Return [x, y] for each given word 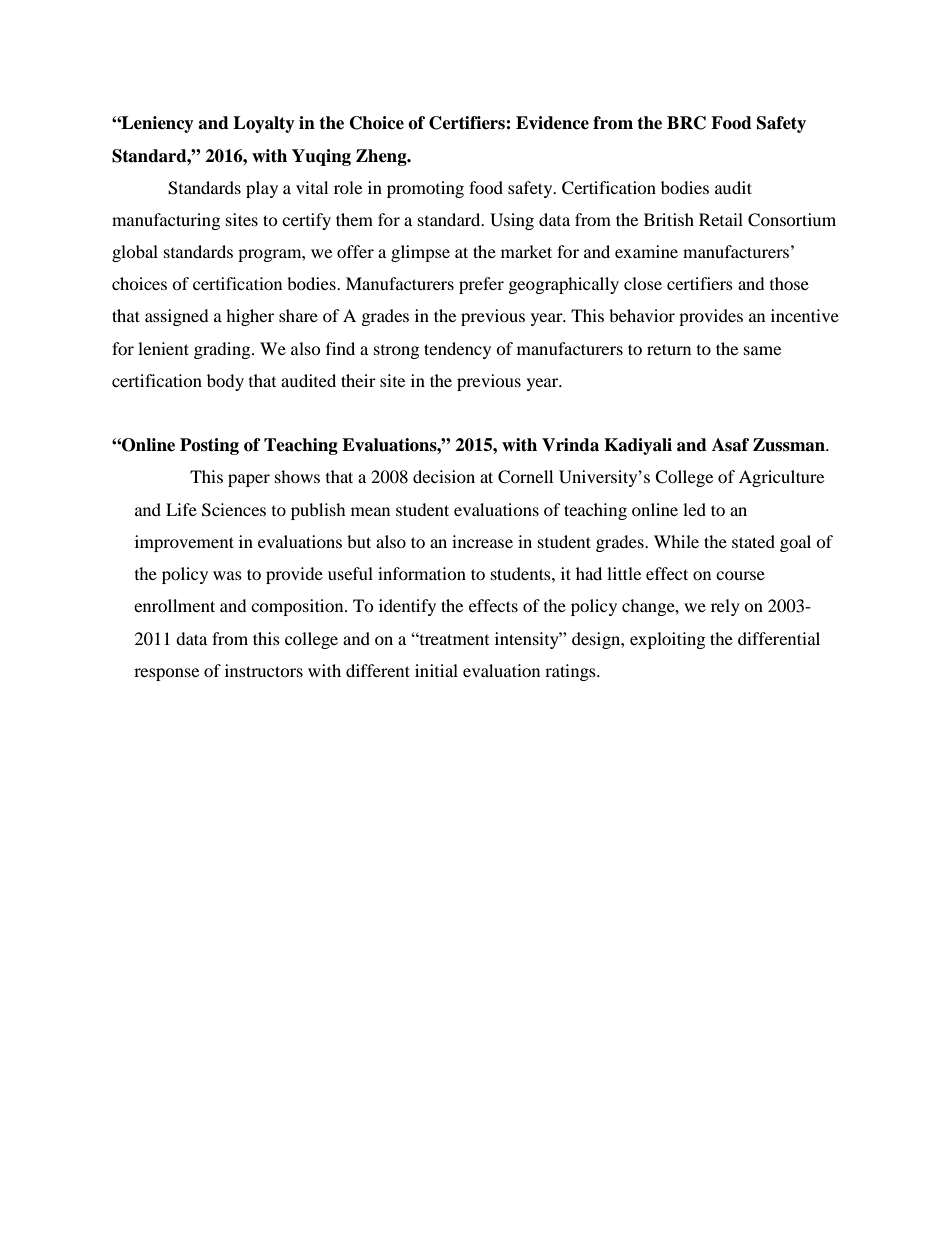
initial [436, 670]
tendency [457, 350]
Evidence [552, 123]
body [225, 382]
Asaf [730, 445]
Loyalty [264, 124]
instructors [264, 670]
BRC [686, 123]
